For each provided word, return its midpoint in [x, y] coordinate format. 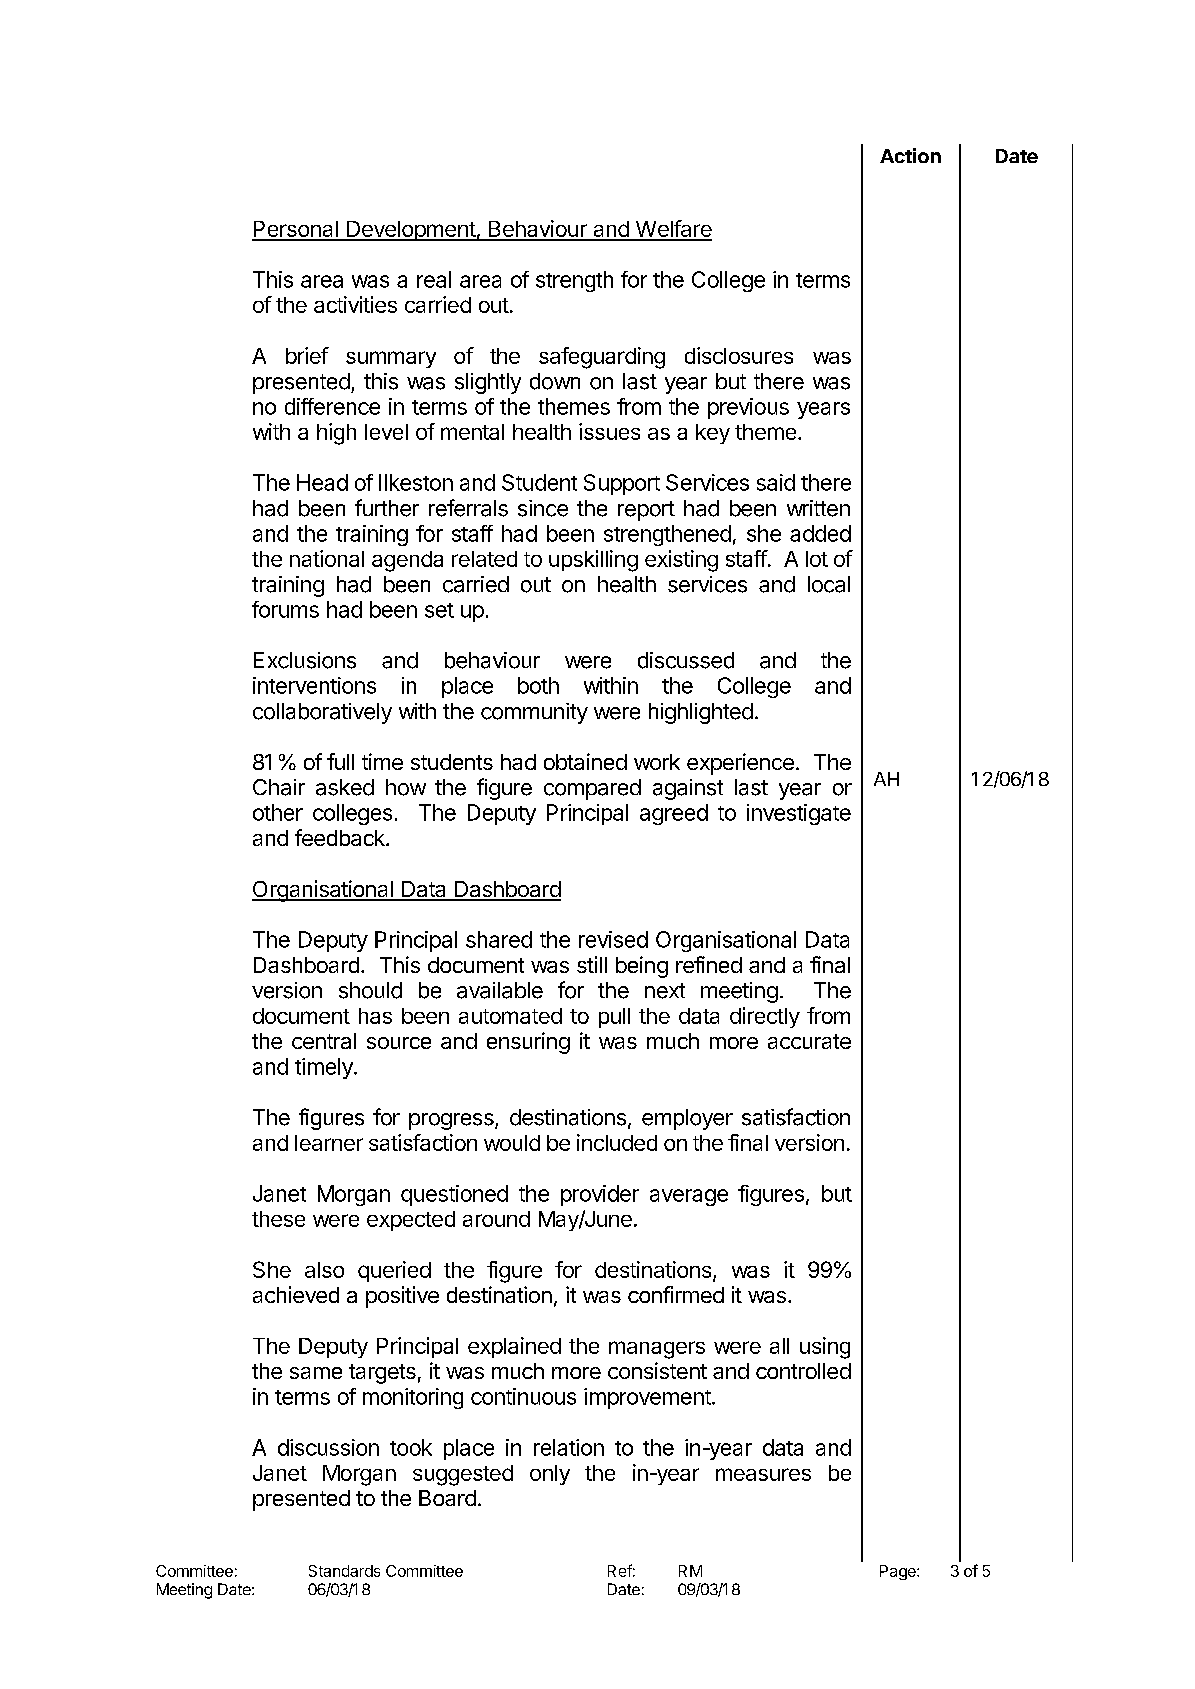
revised [613, 939]
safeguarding [602, 358]
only [550, 1475]
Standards [344, 1571]
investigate [799, 814]
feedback [341, 837]
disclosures [739, 355]
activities [355, 304]
